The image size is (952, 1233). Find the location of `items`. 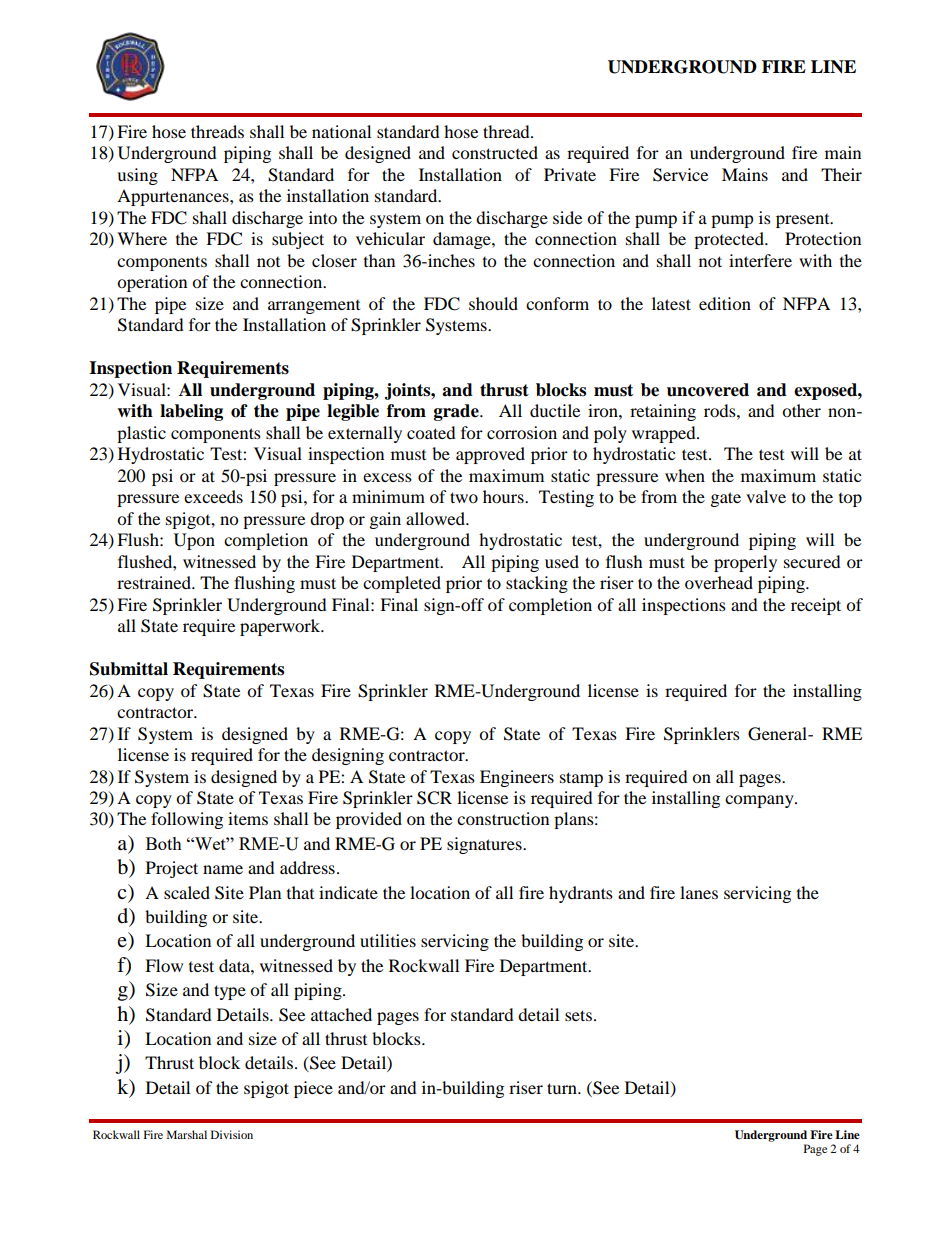

items is located at coordinates (248, 818).
